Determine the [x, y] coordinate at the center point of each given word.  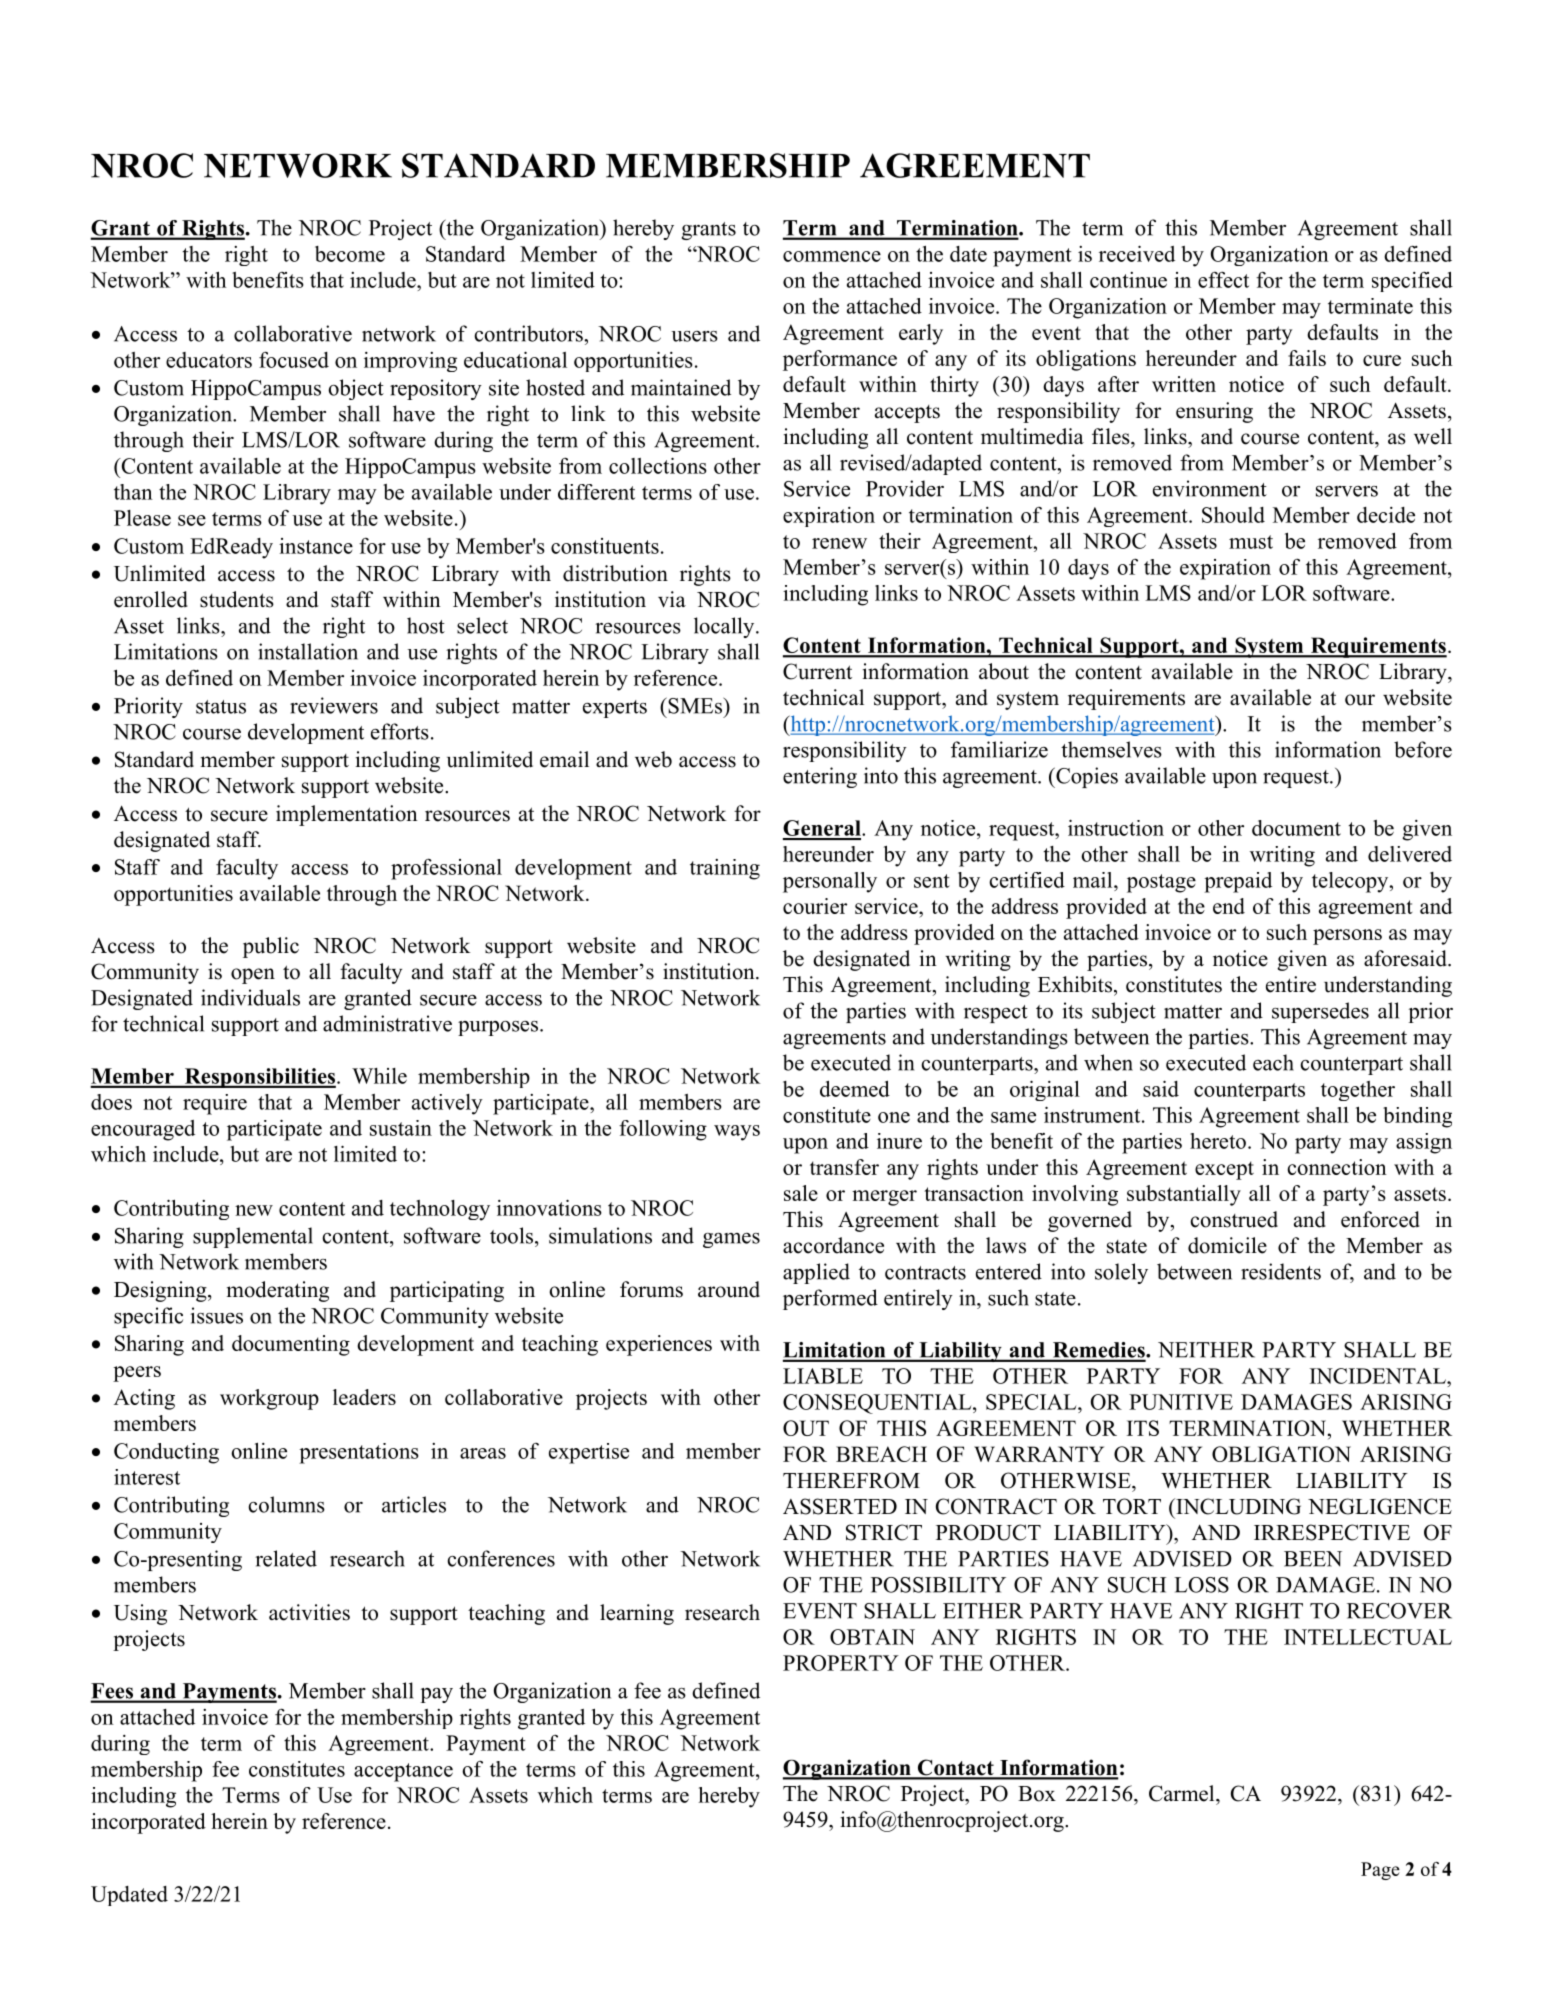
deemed [855, 1088]
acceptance [403, 1772]
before [1423, 749]
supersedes [1320, 1012]
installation [308, 651]
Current [817, 671]
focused [294, 359]
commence [832, 256]
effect [1223, 280]
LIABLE [823, 1376]
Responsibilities [260, 1078]
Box [1037, 1794]
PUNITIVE [1181, 1402]
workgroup [269, 1399]
